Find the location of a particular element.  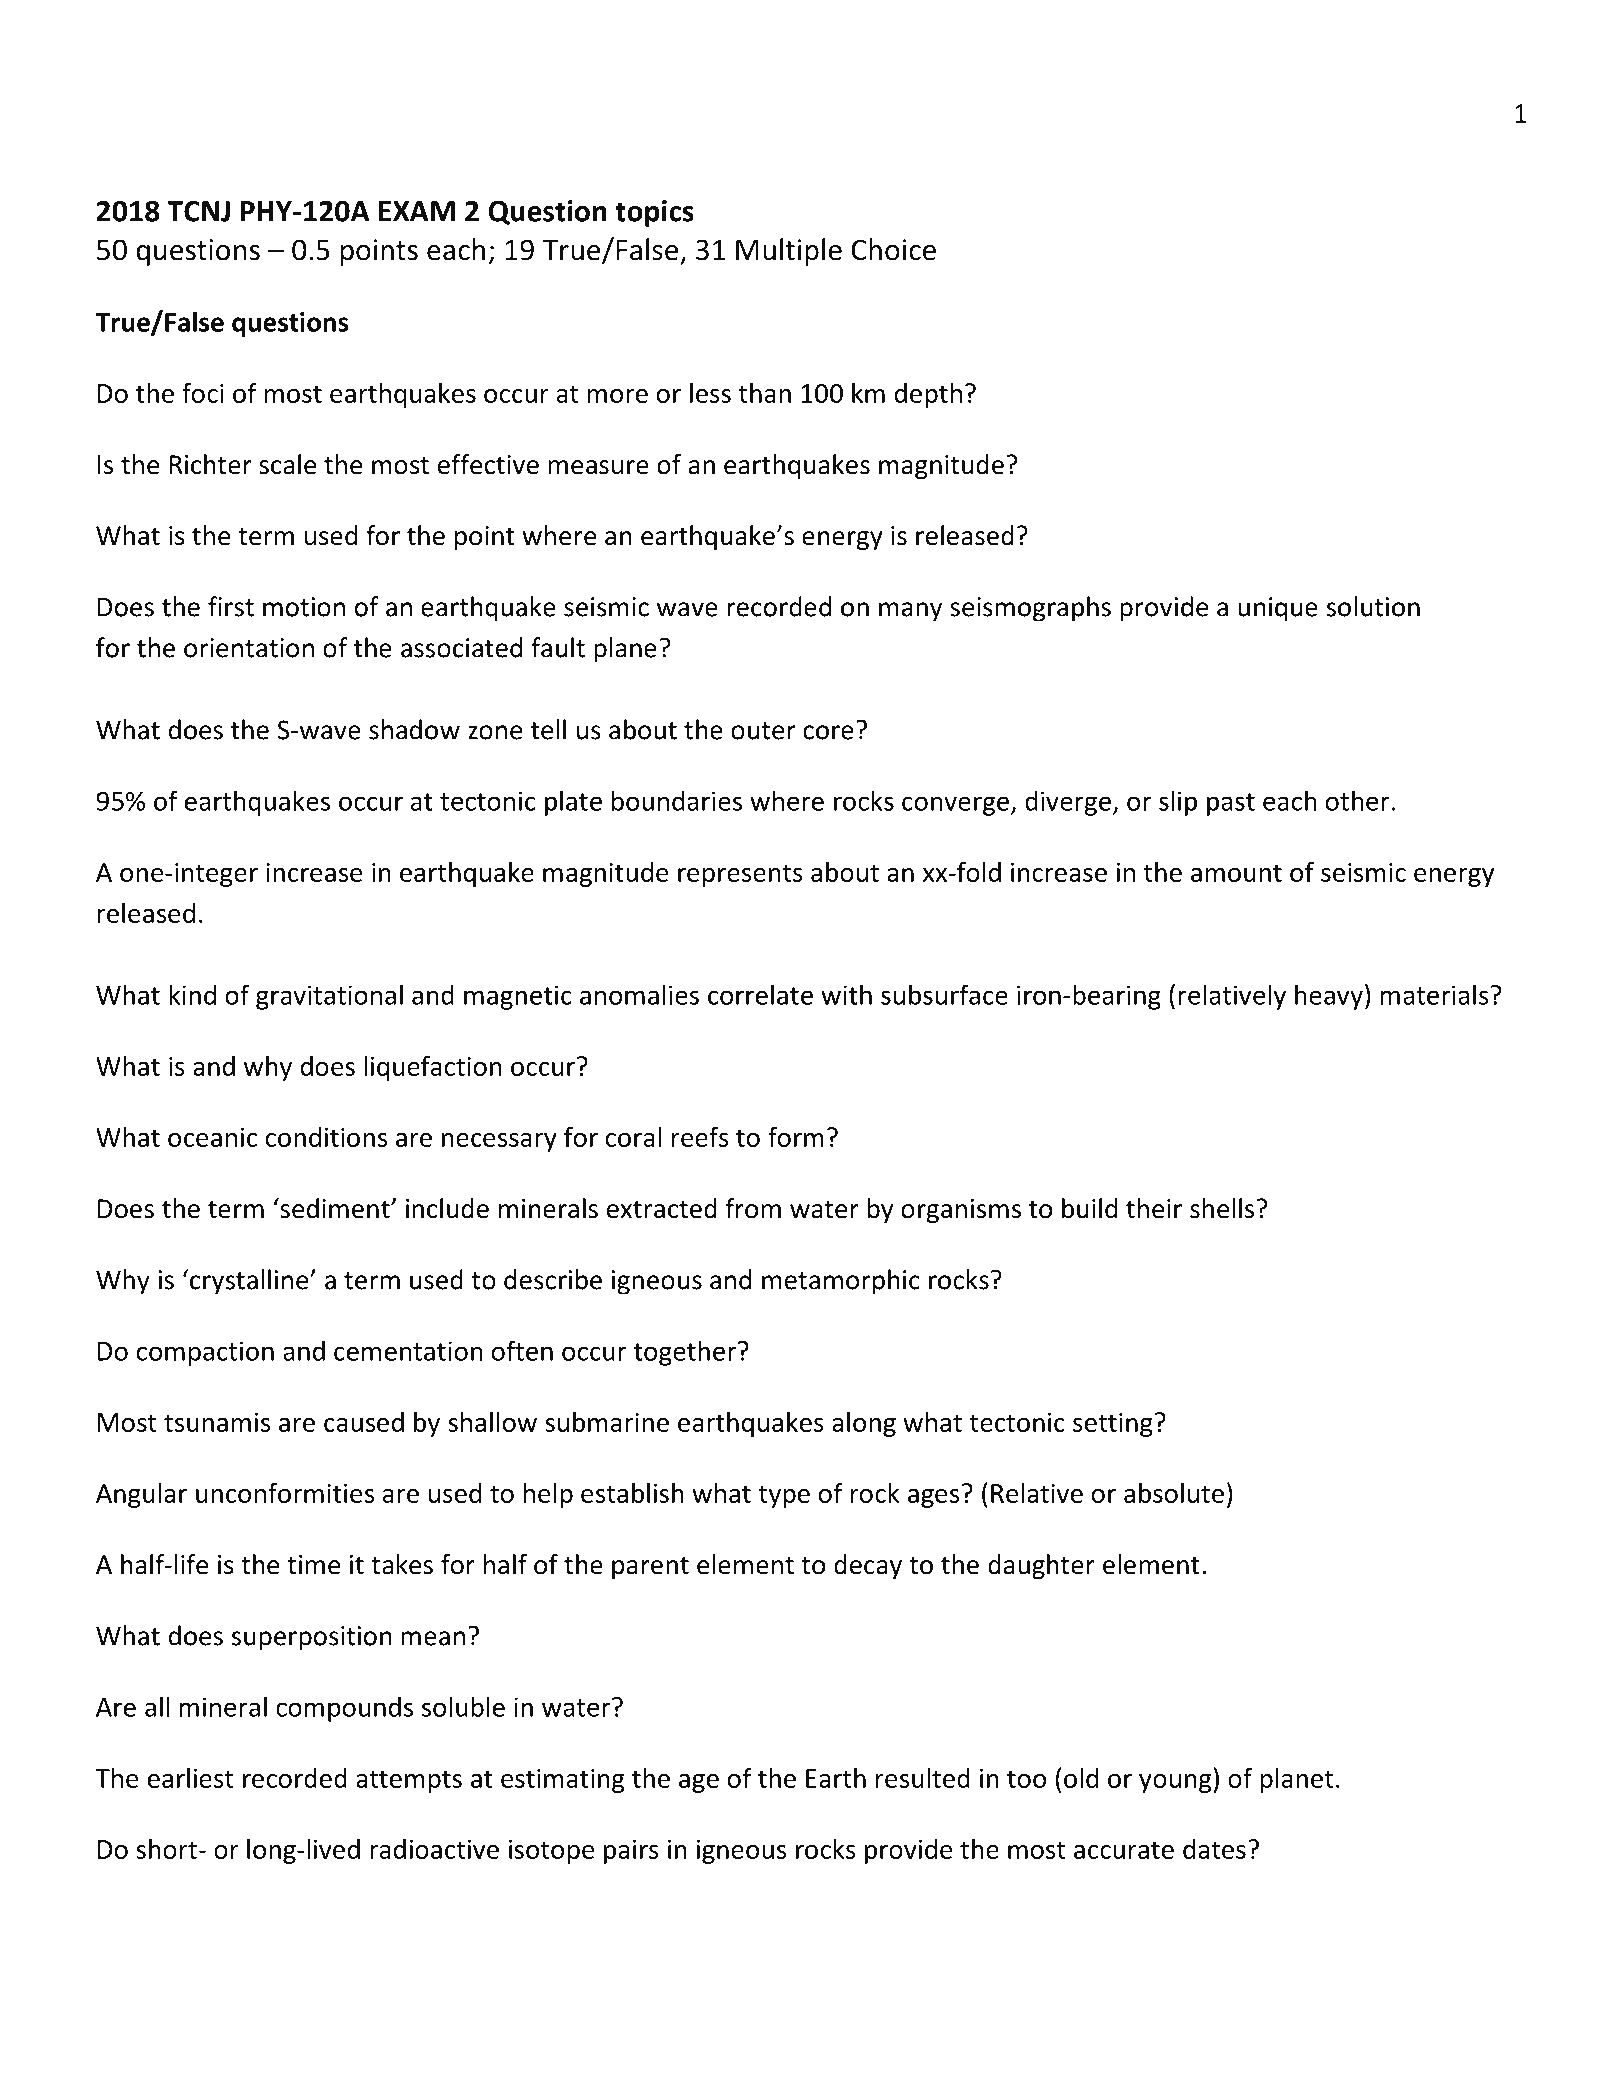

Multiple is located at coordinates (789, 252).
